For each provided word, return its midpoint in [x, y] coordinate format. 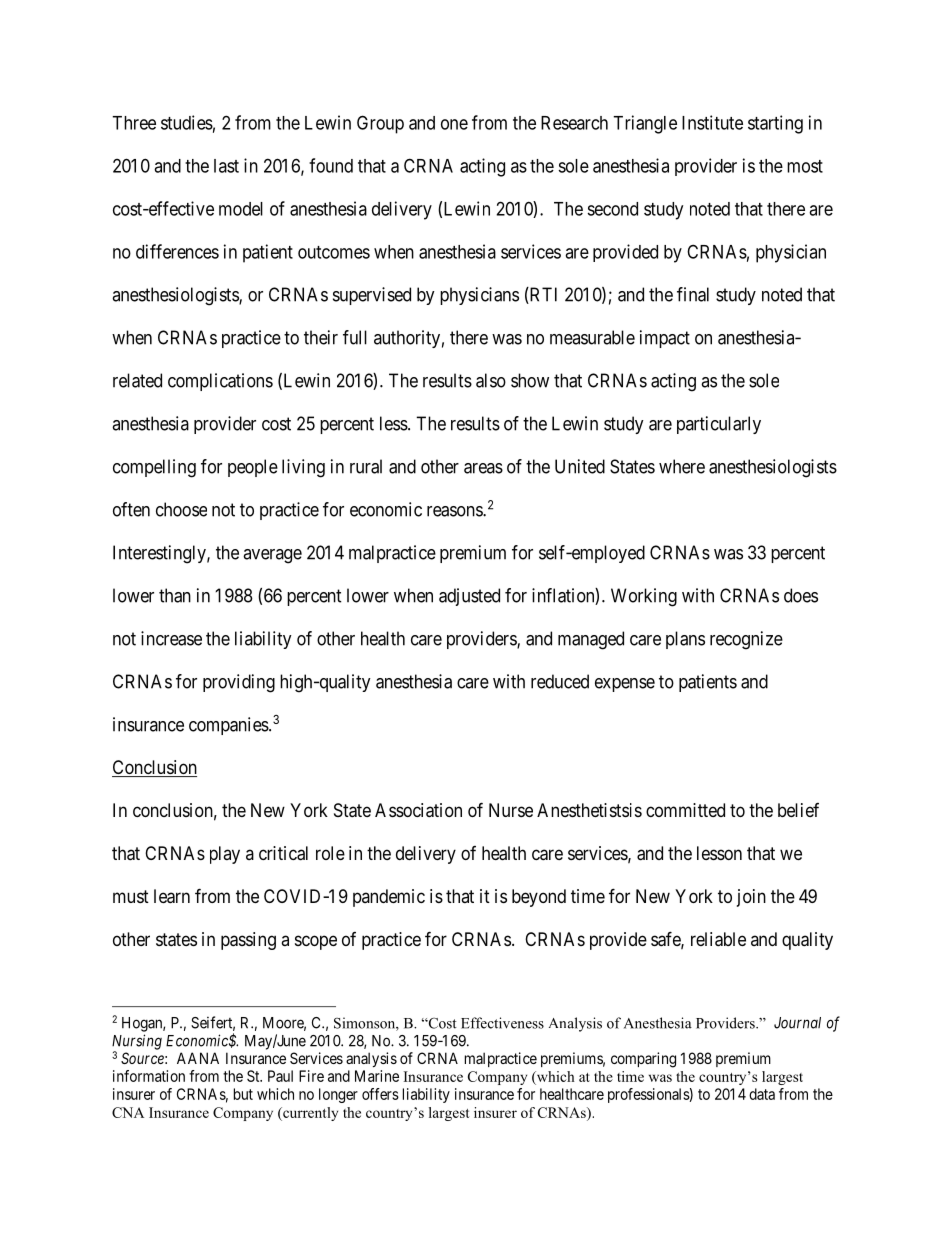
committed [685, 810]
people [253, 468]
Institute [712, 122]
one [454, 124]
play [225, 855]
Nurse [511, 810]
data [762, 1094]
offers [380, 1094]
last [226, 166]
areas [483, 468]
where [682, 466]
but [243, 1094]
